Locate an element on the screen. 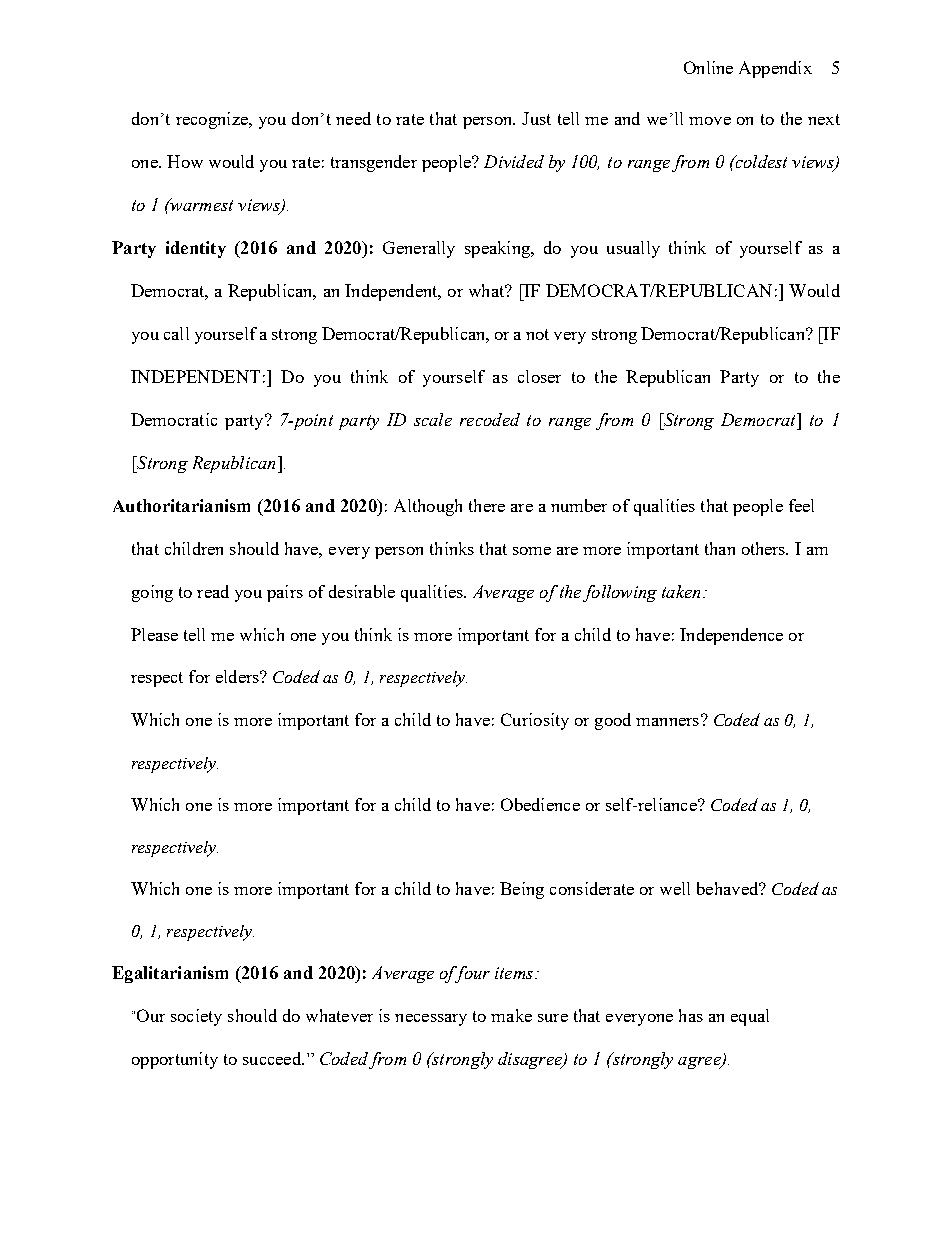 This screenshot has width=952, height=1233. society is located at coordinates (196, 1017).
